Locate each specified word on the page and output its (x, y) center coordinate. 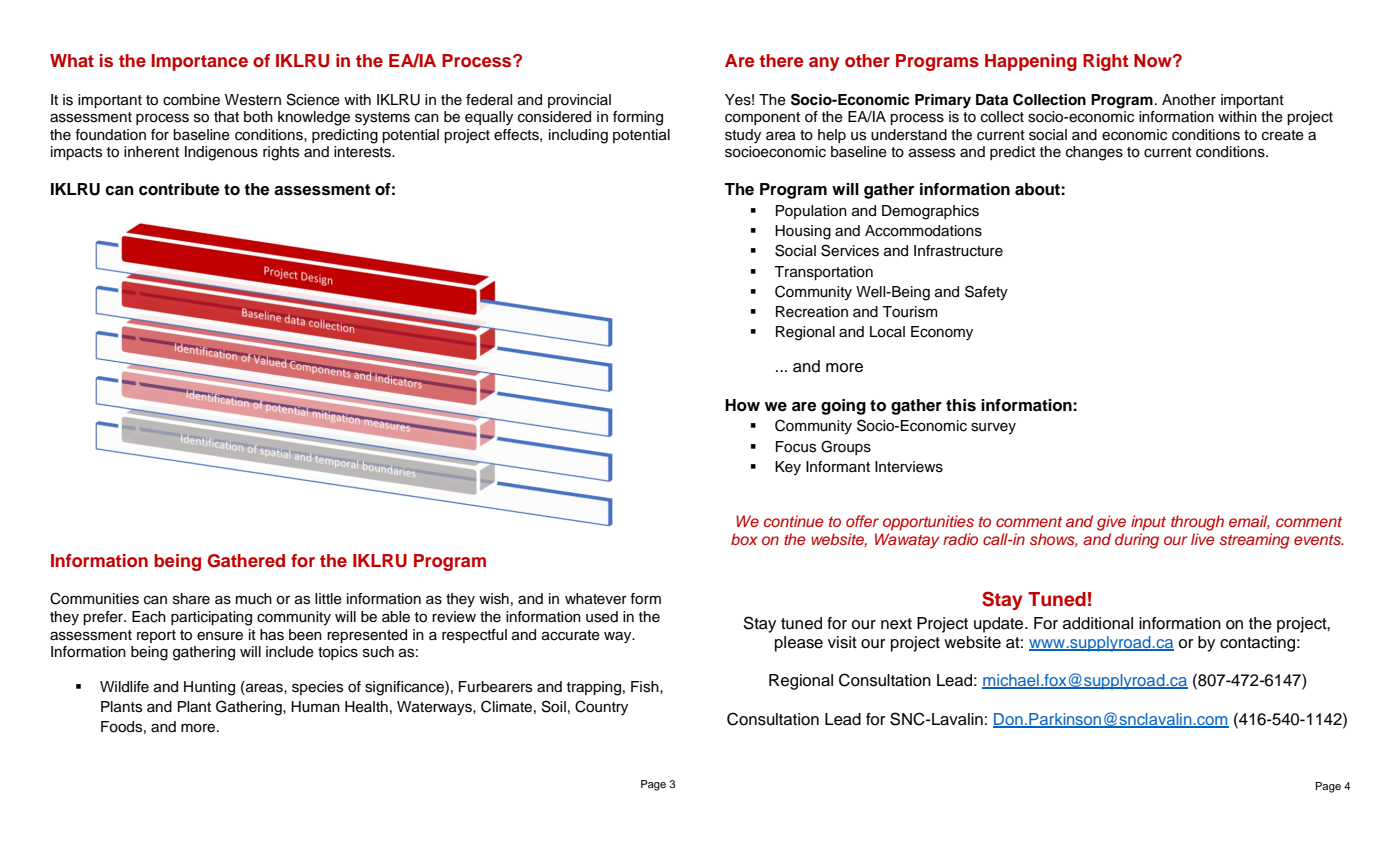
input (1148, 523)
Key (788, 468)
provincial (579, 101)
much (254, 599)
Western (253, 100)
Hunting (209, 688)
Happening (1031, 62)
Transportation (823, 273)
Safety (986, 293)
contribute (179, 189)
